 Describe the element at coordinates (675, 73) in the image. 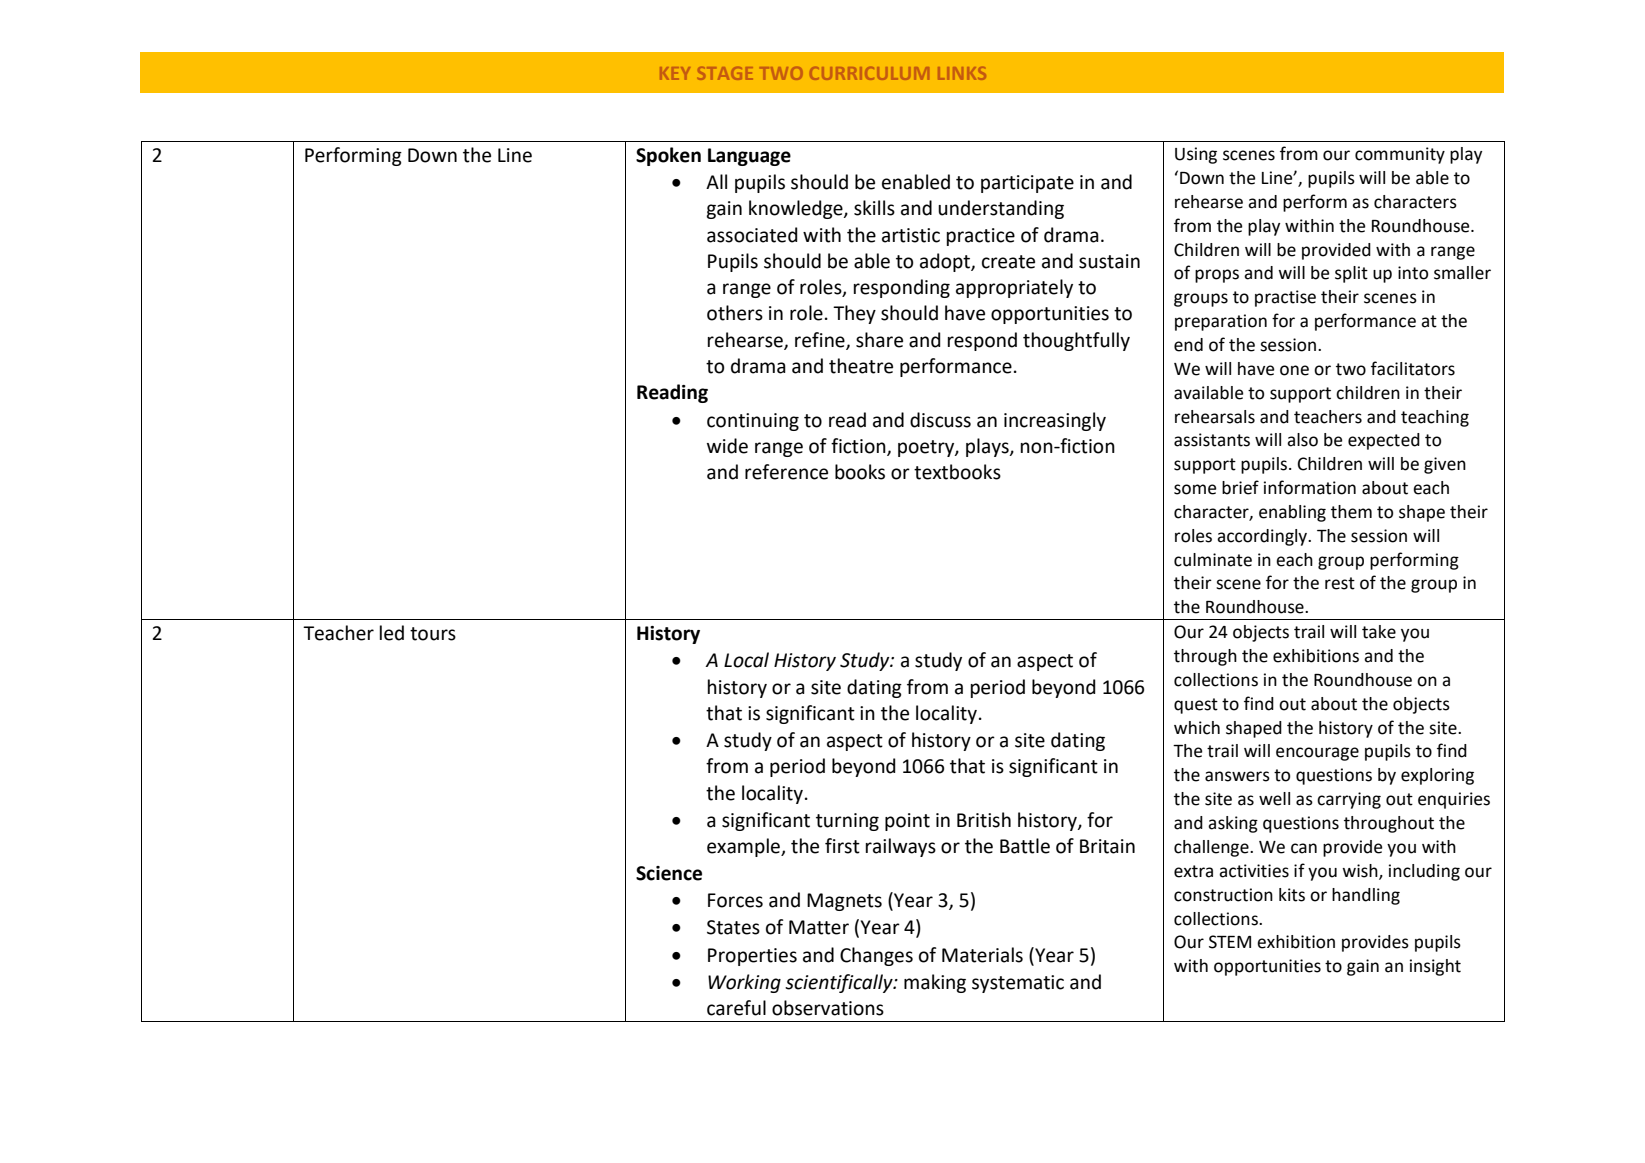

I see `KEY` at that location.
